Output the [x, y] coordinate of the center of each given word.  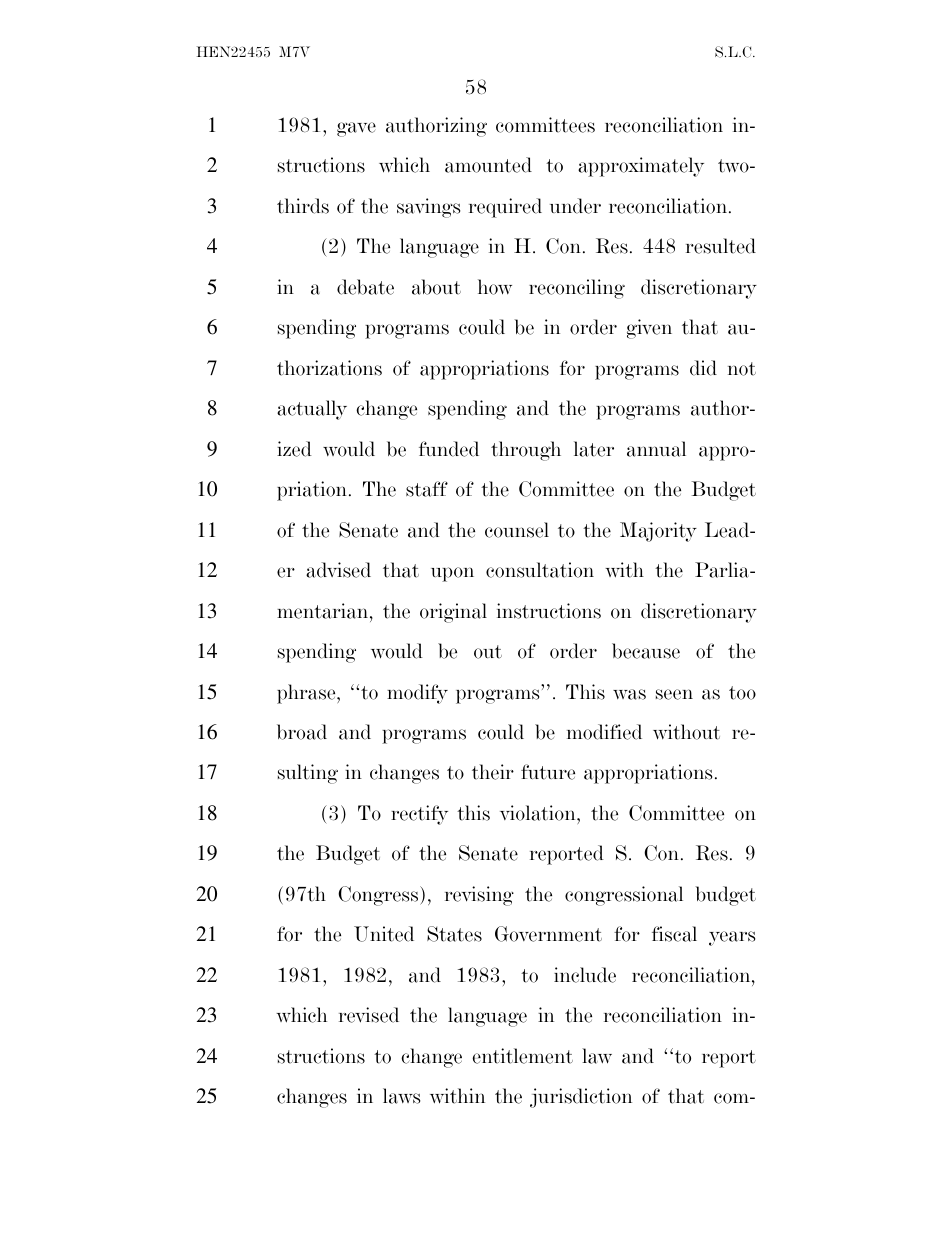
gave [356, 129]
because [646, 651]
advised [338, 570]
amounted [488, 165]
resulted [721, 246]
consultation [540, 570]
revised [369, 1015]
